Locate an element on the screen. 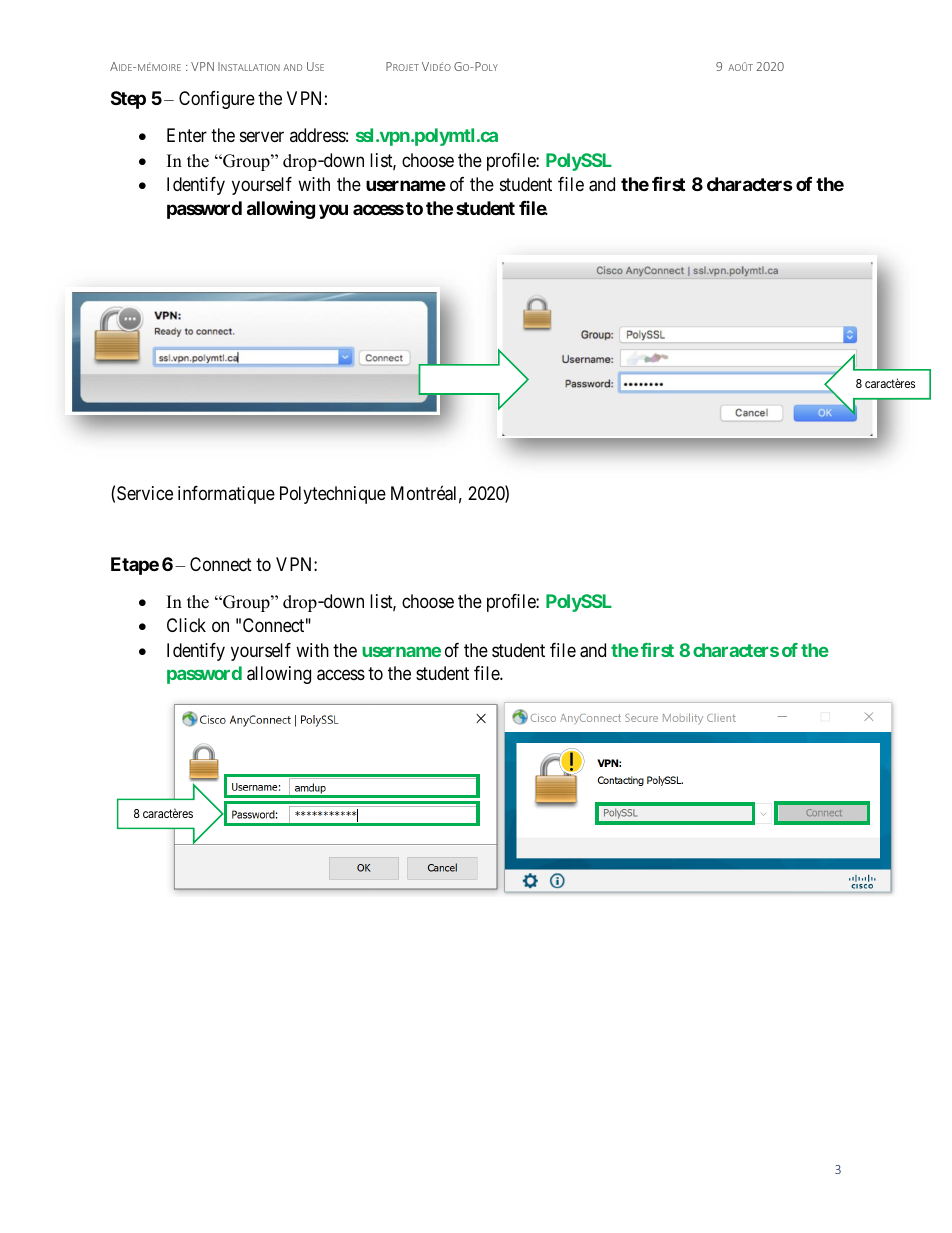 This screenshot has width=952, height=1233. Service is located at coordinates (145, 493).
